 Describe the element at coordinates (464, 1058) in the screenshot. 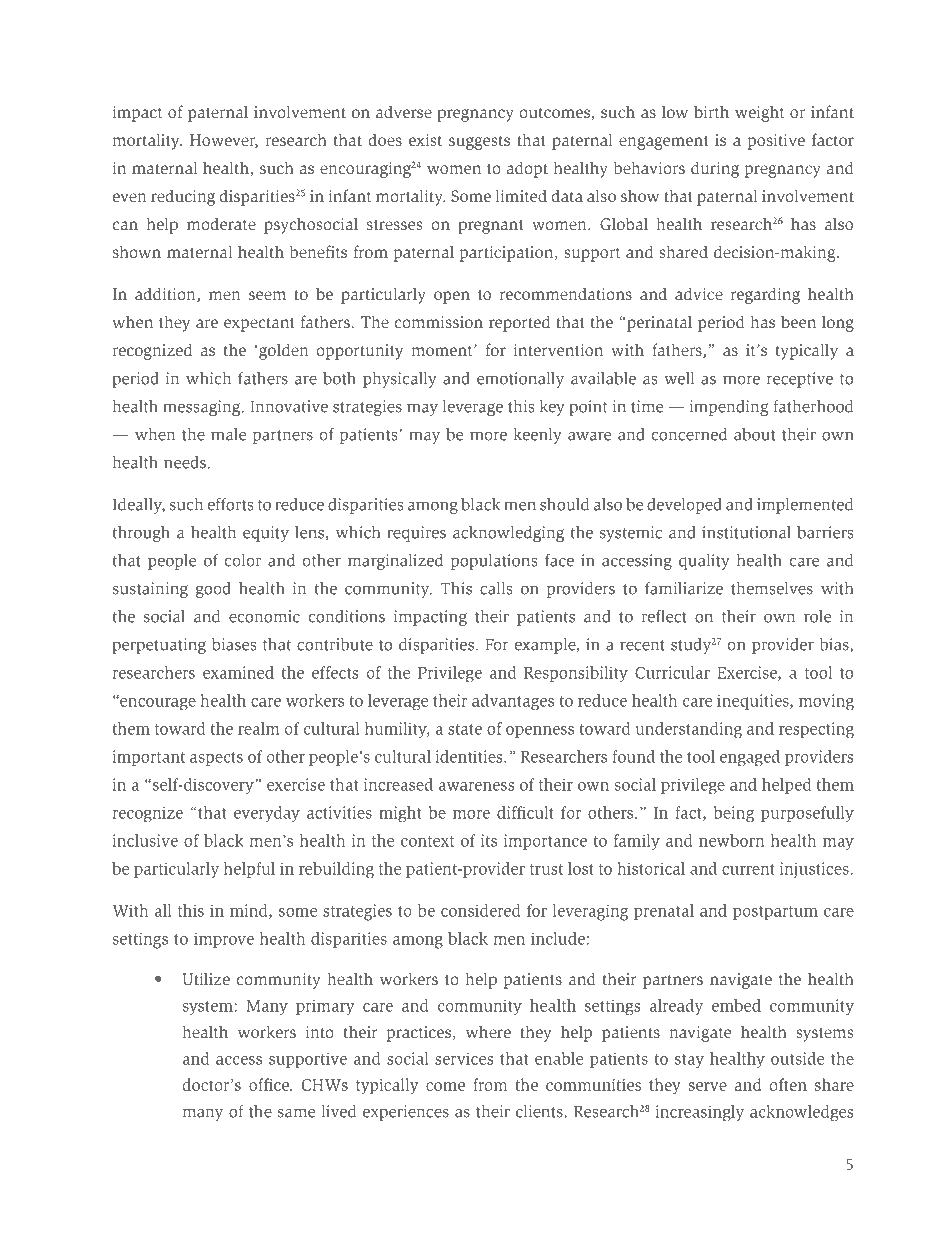

I see `services` at that location.
